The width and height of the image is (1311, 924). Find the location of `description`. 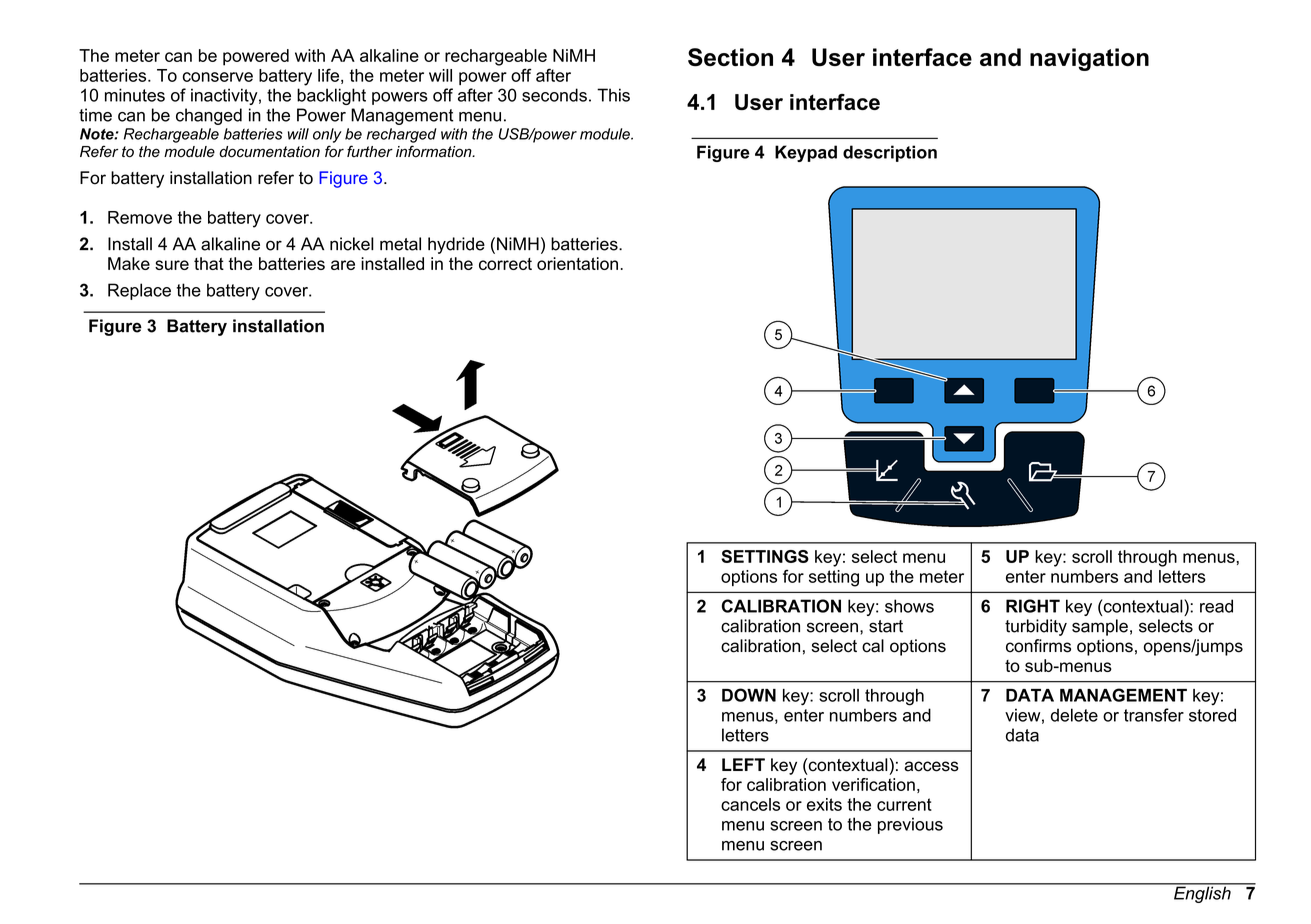

description is located at coordinates (890, 153).
